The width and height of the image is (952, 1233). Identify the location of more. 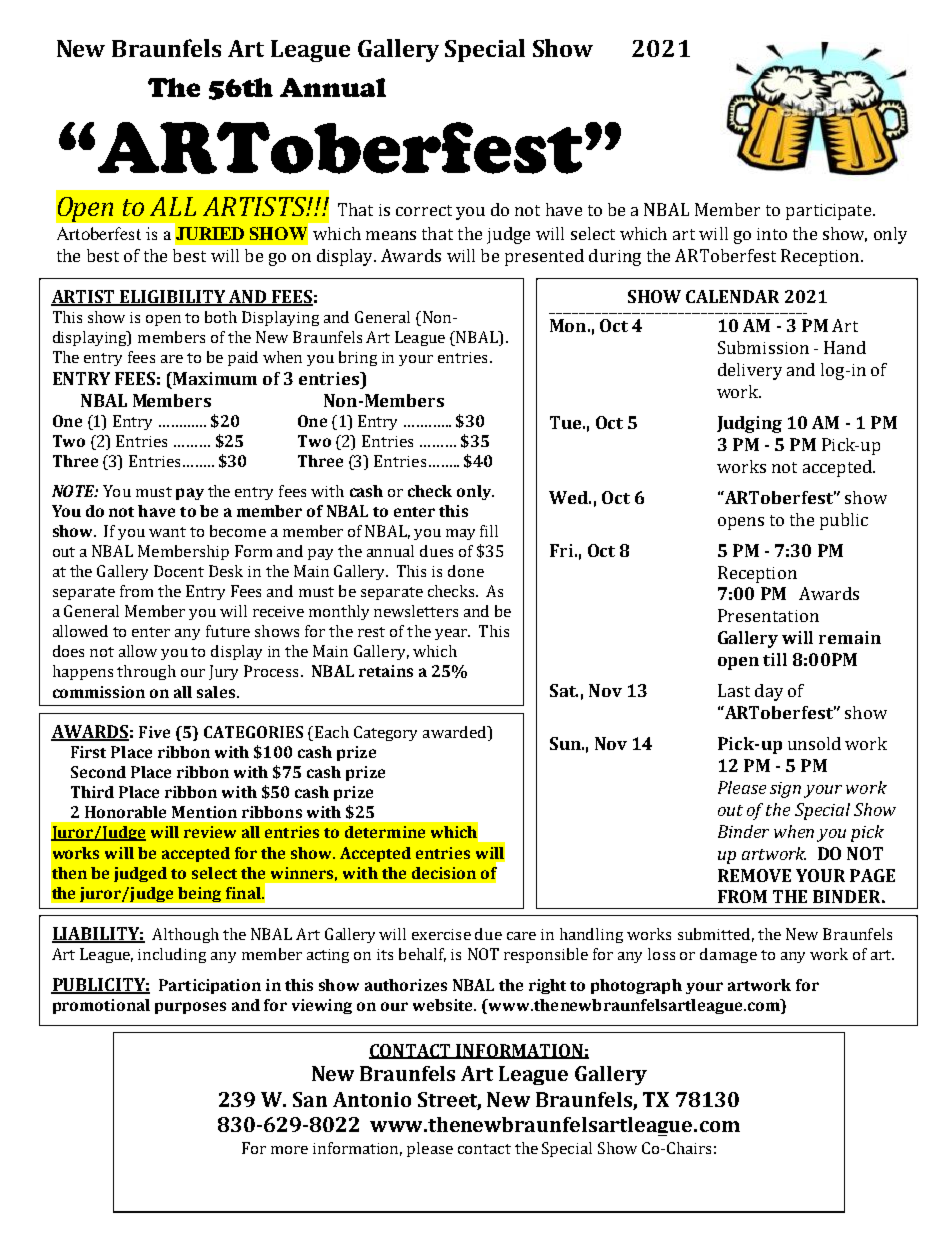
(289, 1150).
